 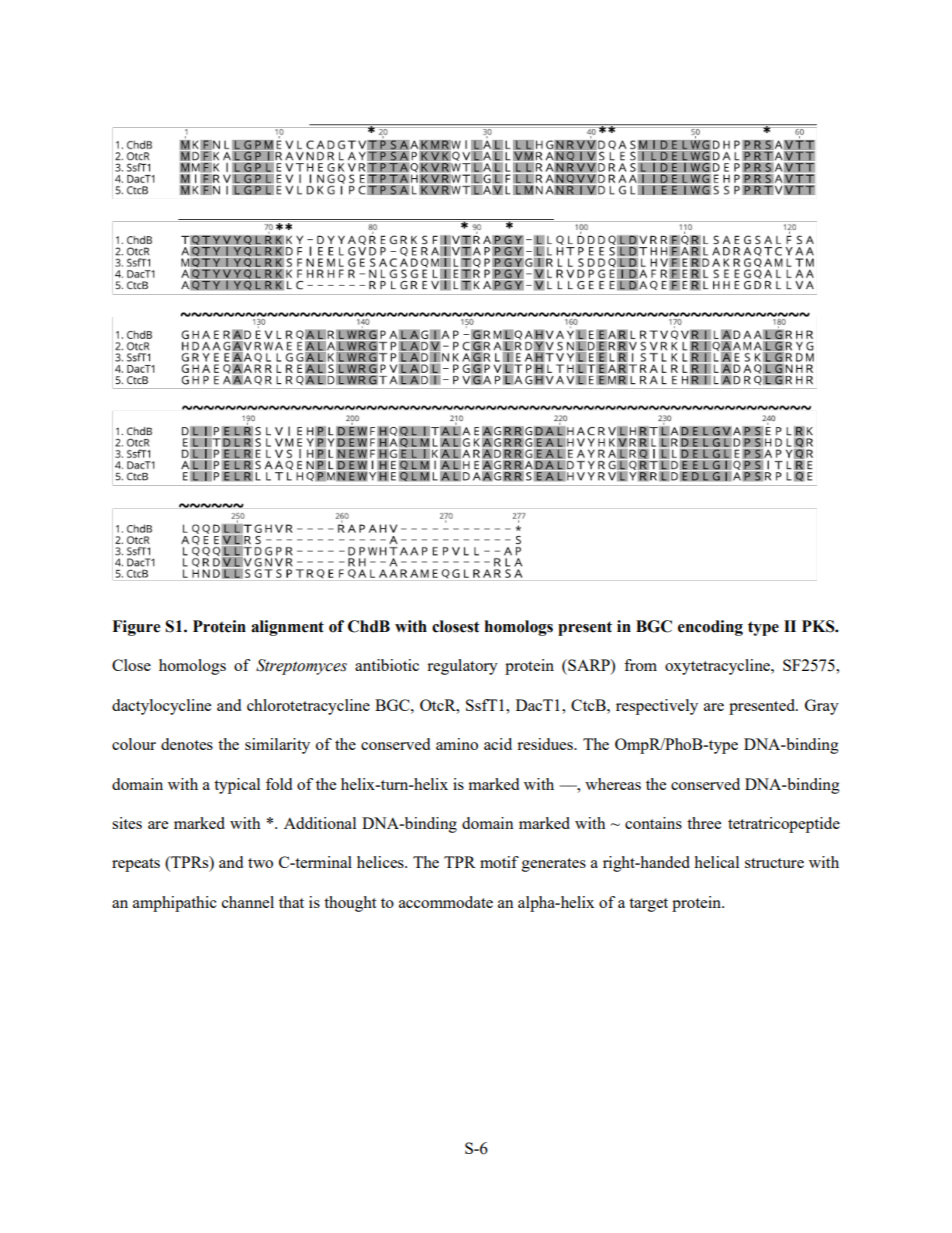 I want to click on three, so click(x=704, y=823).
